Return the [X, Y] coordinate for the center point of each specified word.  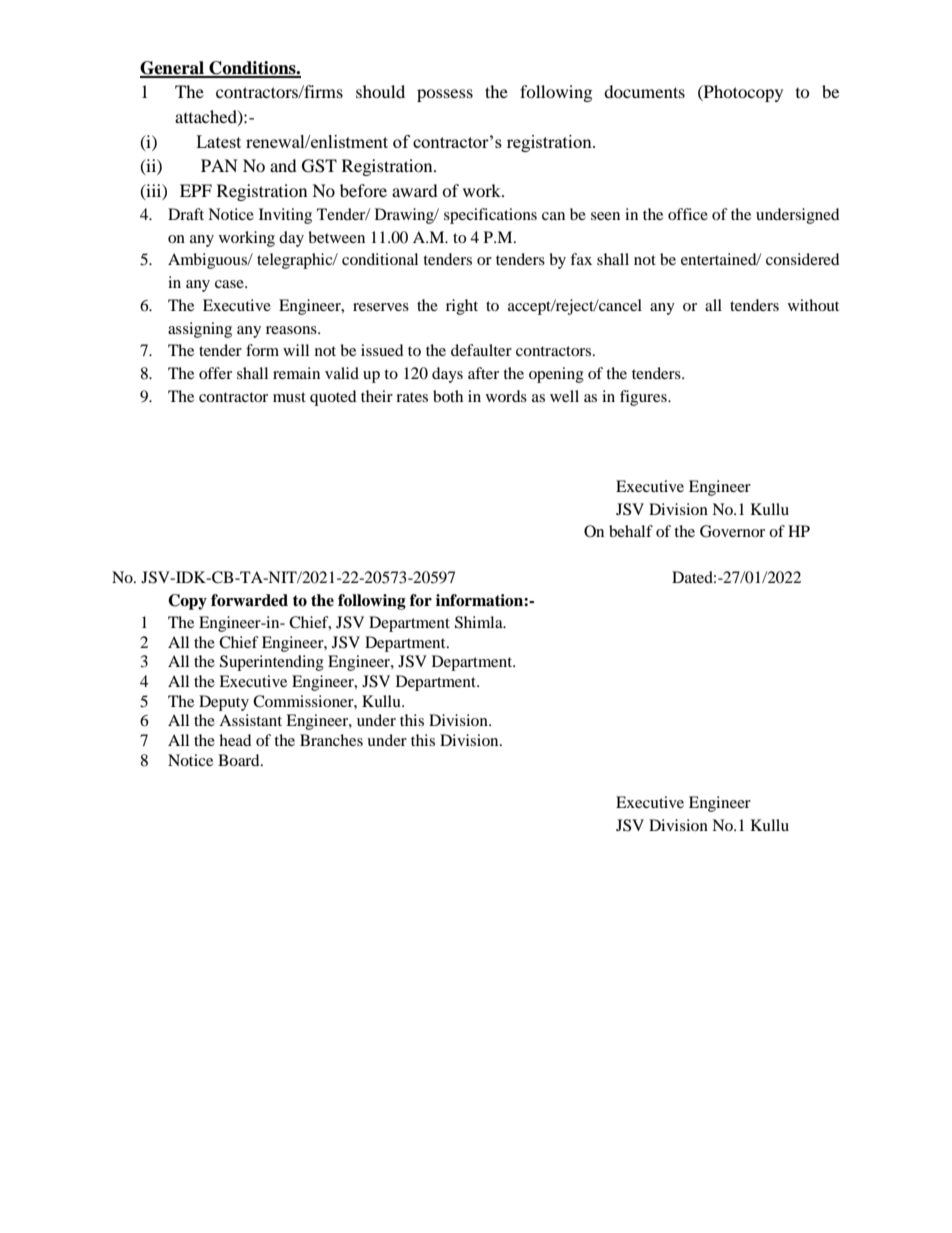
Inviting [285, 216]
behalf [631, 531]
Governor [732, 531]
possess [445, 95]
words [506, 396]
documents [644, 91]
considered [803, 259]
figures [644, 398]
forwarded [249, 600]
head [235, 740]
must [289, 397]
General [173, 69]
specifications [490, 216]
